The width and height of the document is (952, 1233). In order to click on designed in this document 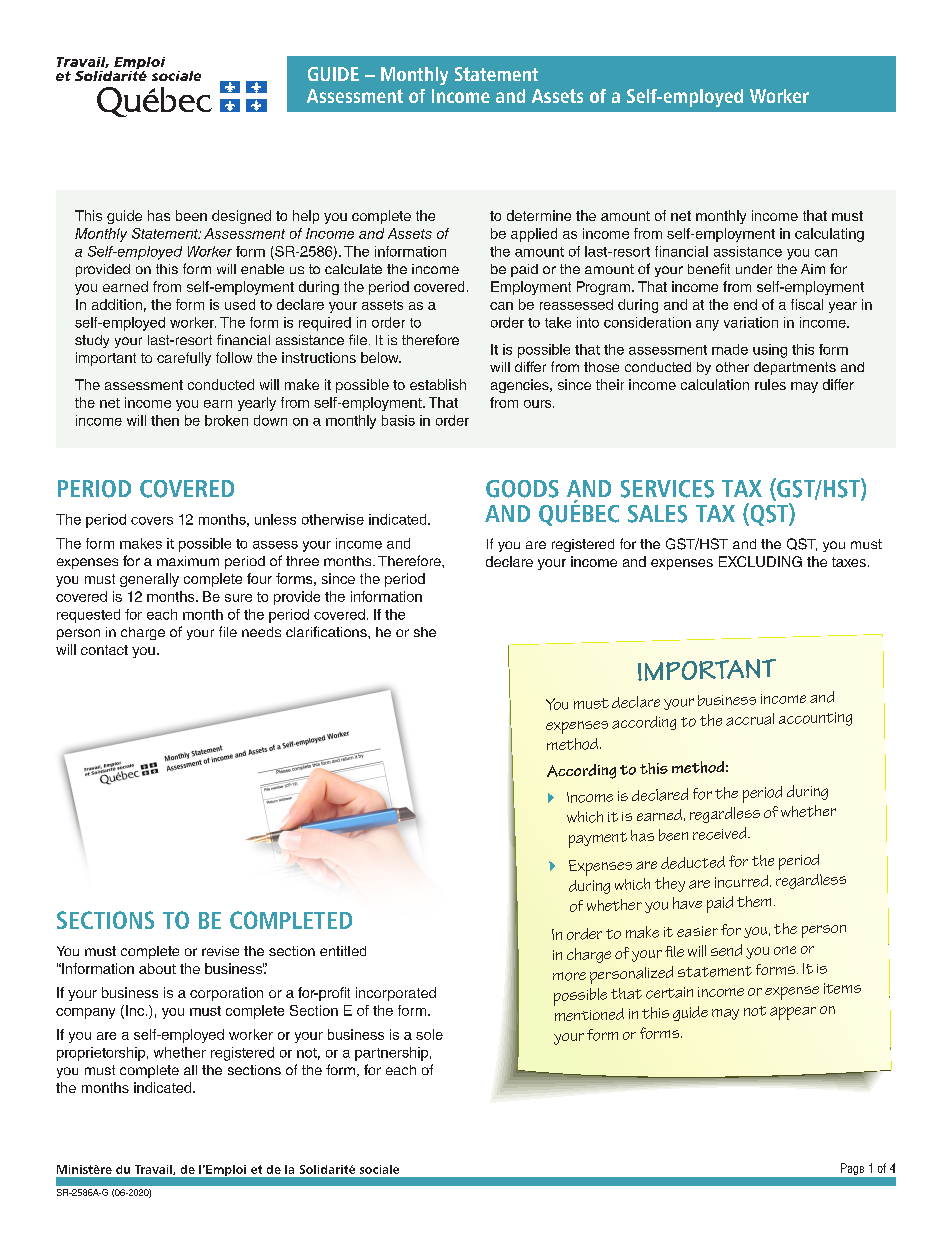, I will do `click(241, 217)`.
